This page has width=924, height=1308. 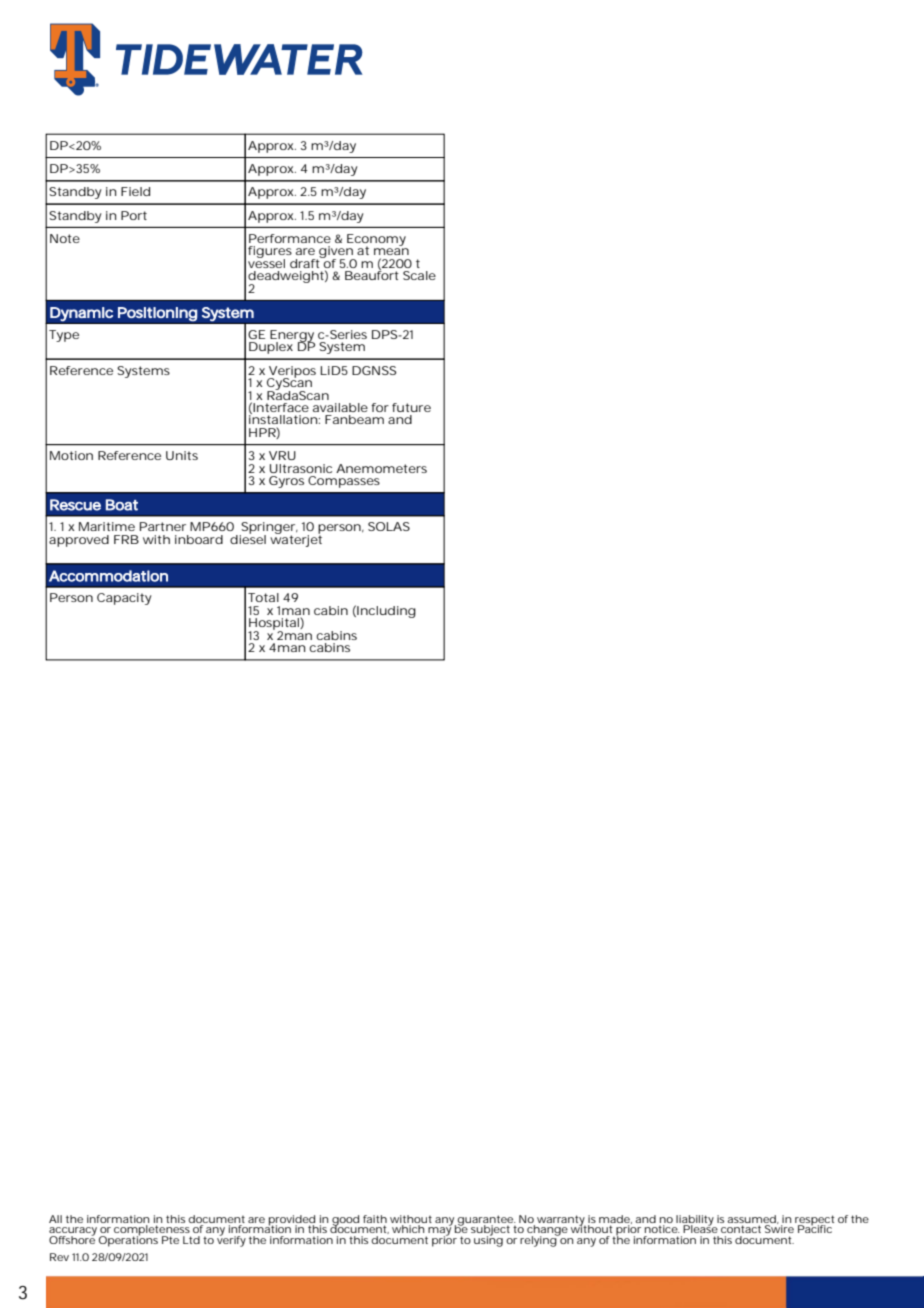 What do you see at coordinates (134, 215) in the page?
I see `Port` at bounding box center [134, 215].
